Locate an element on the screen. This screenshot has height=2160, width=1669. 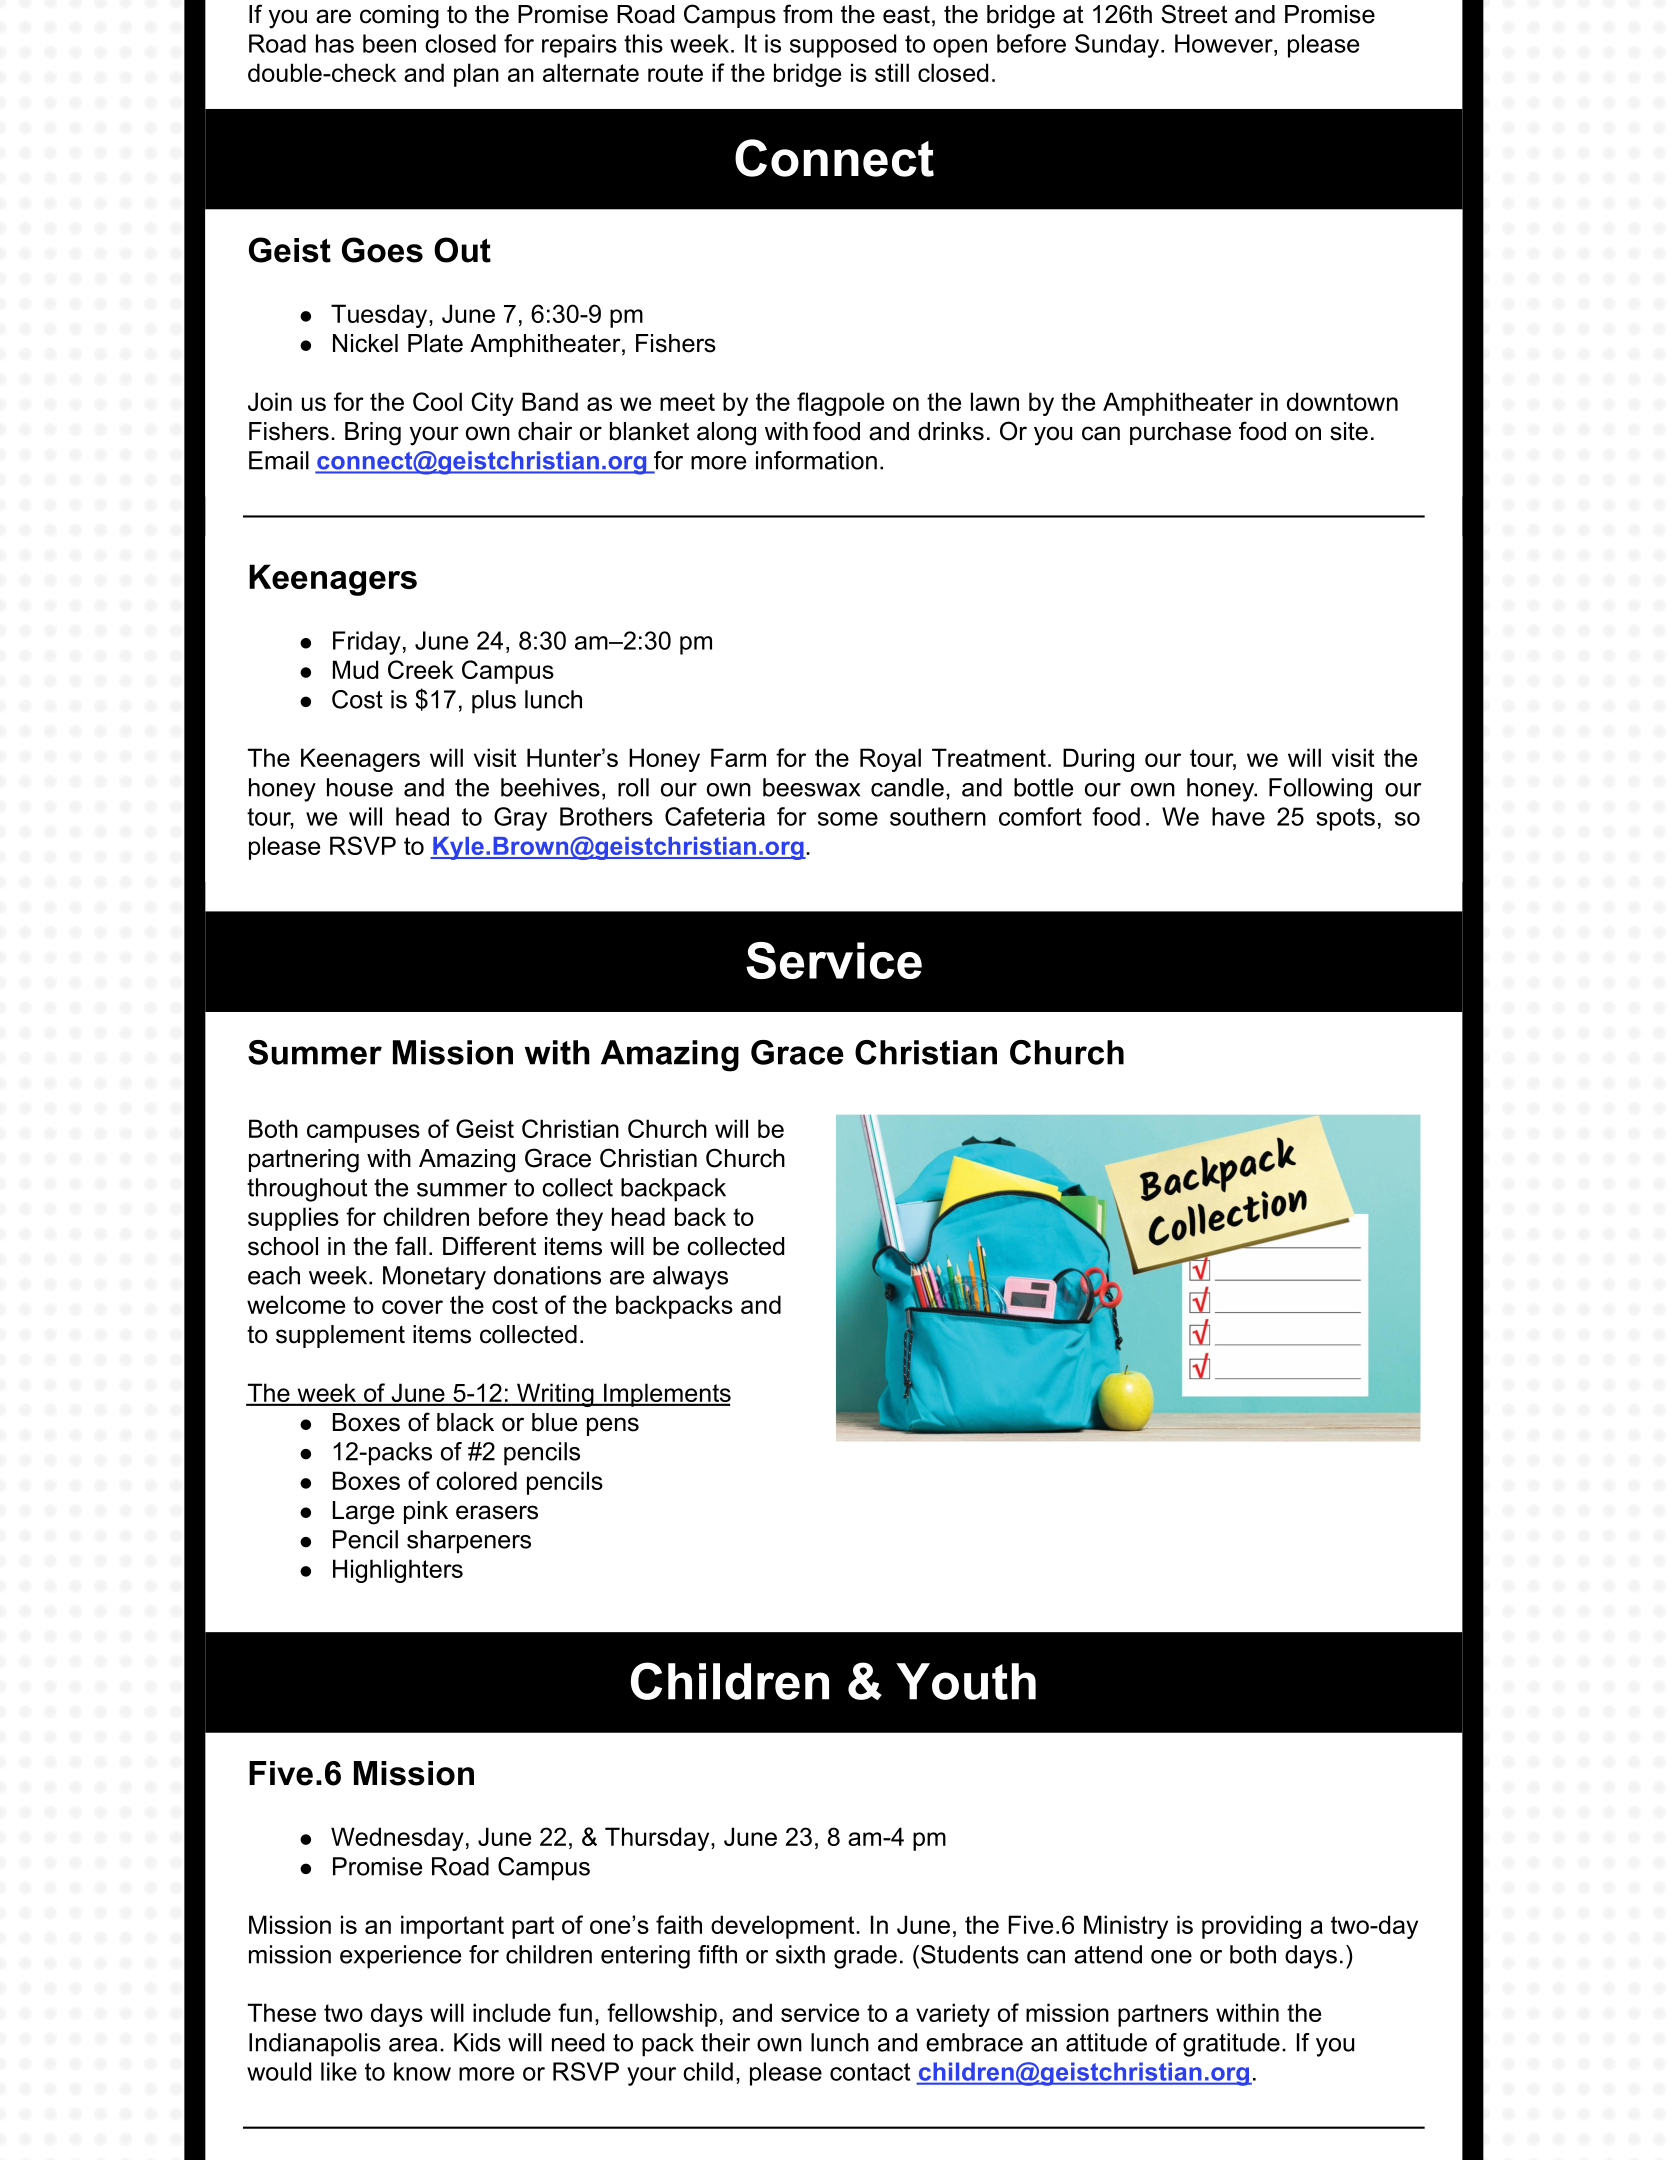
cover is located at coordinates (412, 1307).
